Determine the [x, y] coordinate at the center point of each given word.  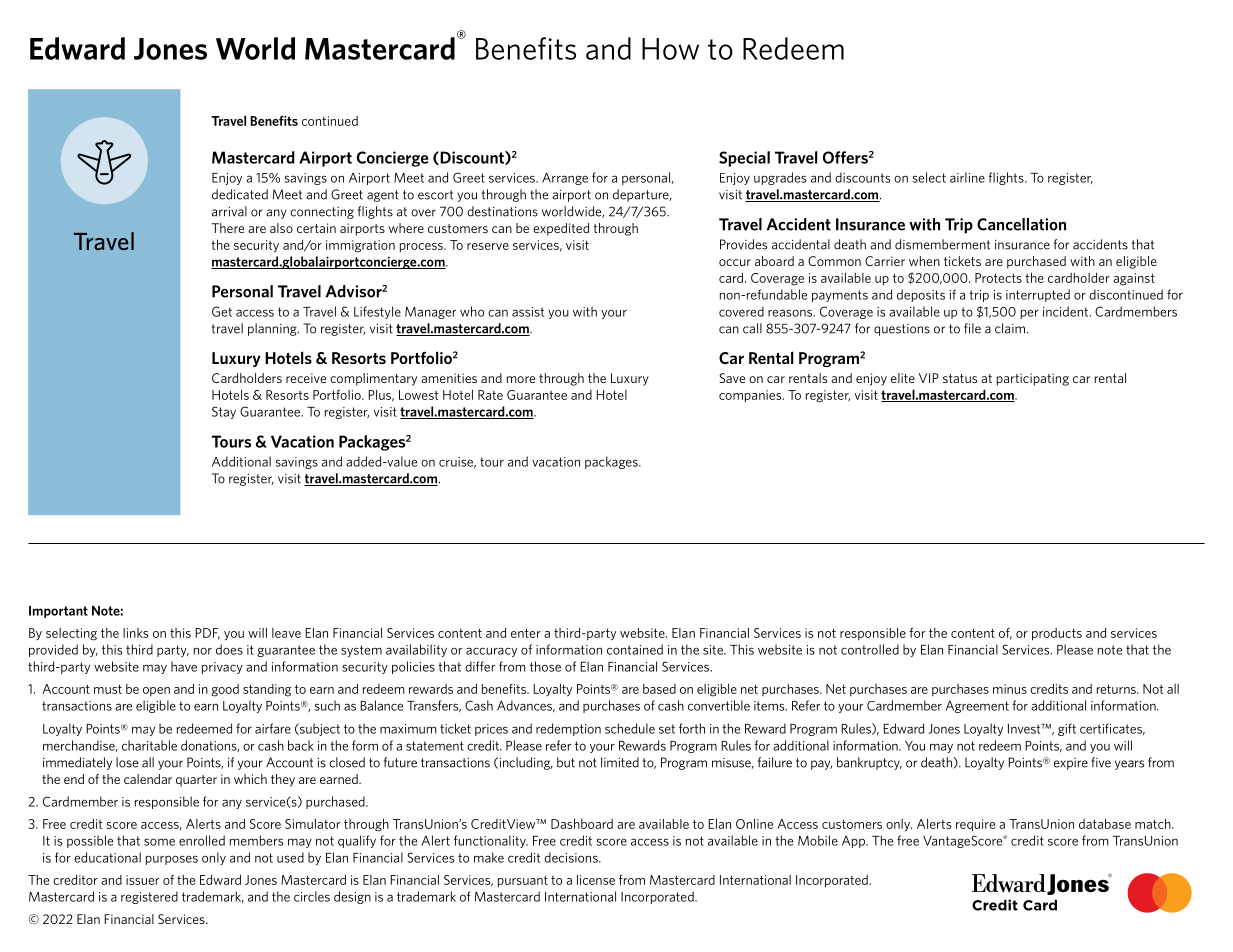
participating [1033, 379]
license [596, 880]
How [670, 49]
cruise [457, 462]
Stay [224, 412]
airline [967, 177]
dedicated [240, 194]
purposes [172, 860]
